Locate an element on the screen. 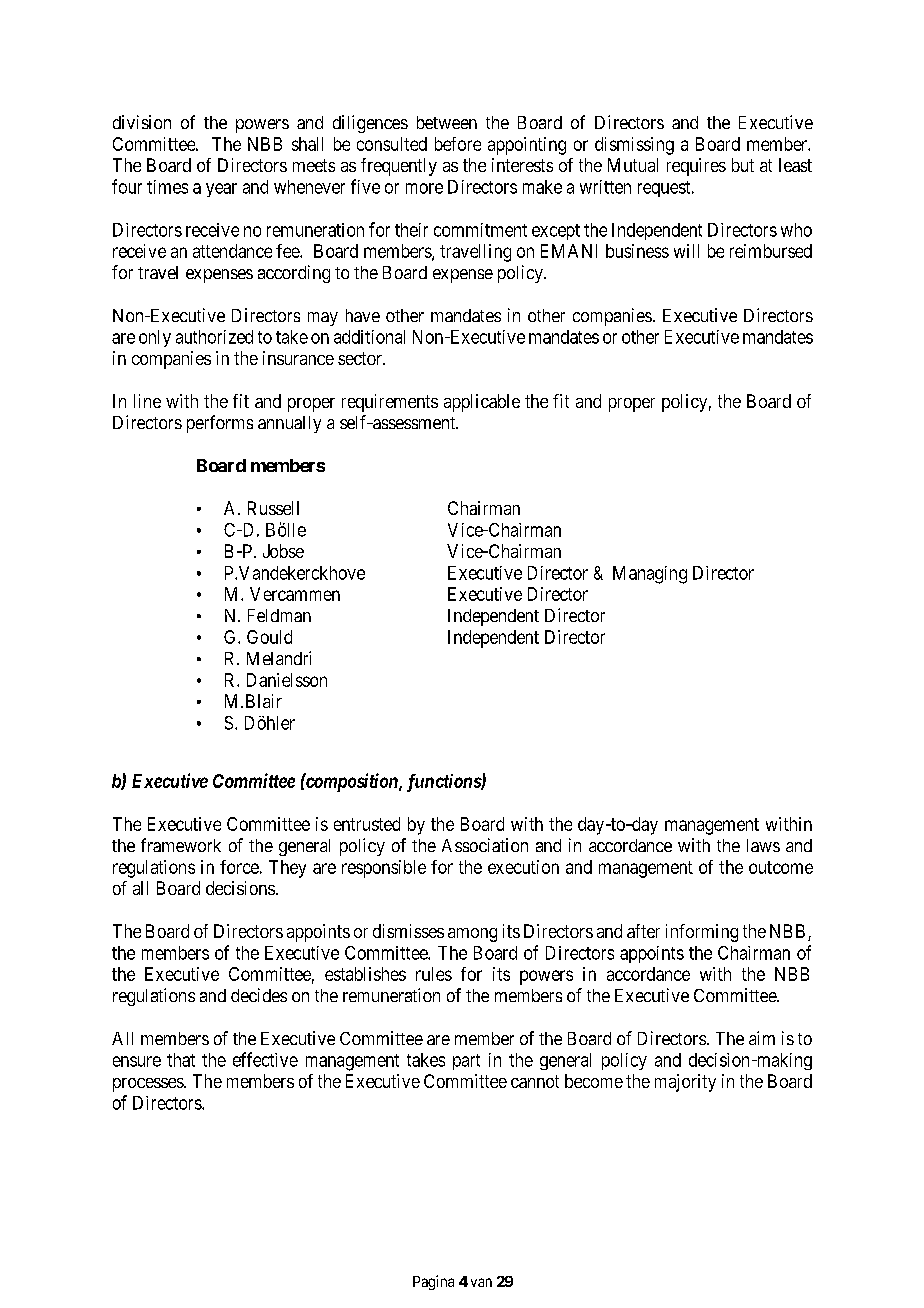  requires is located at coordinates (696, 167).
